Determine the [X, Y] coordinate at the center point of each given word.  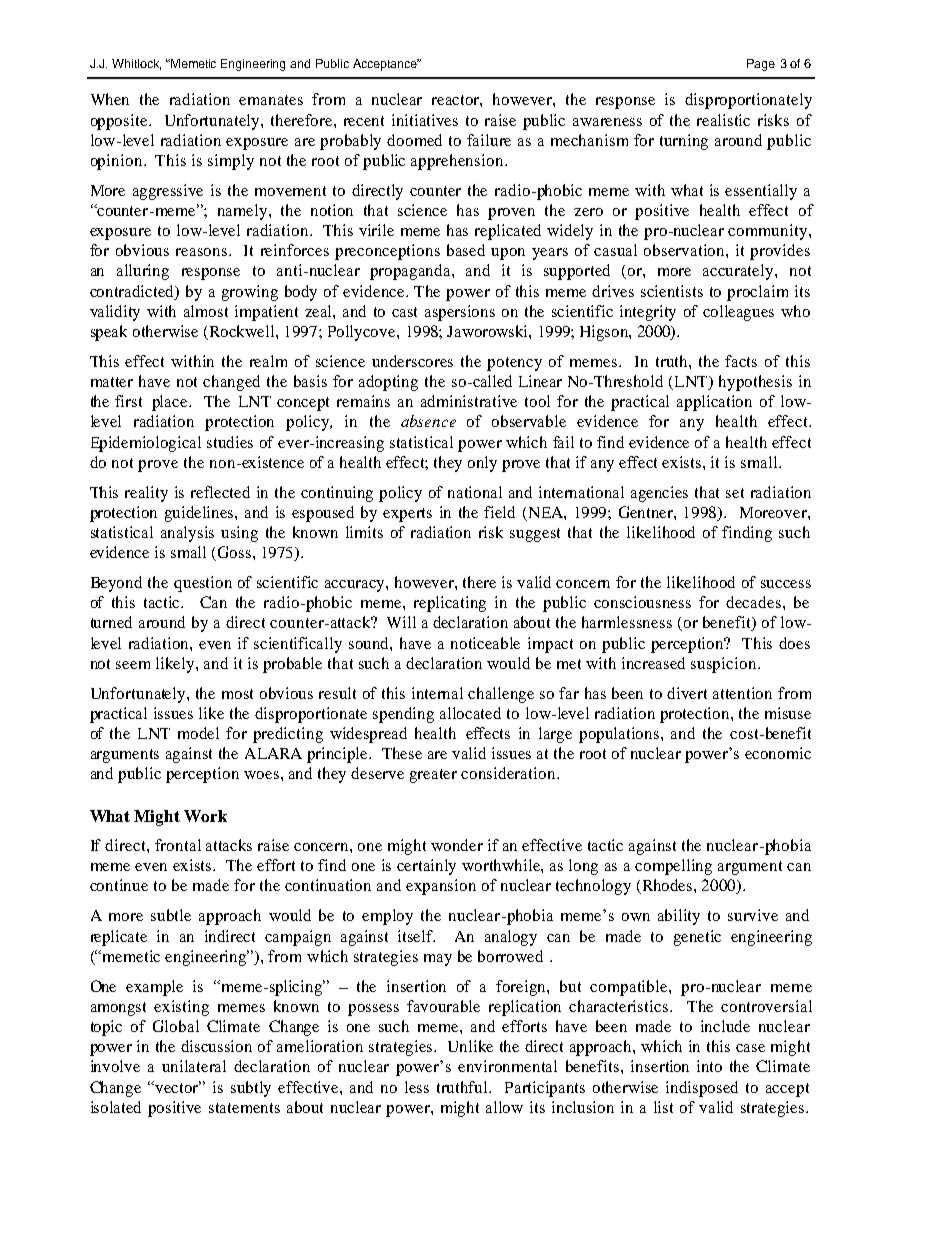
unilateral [194, 1066]
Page [761, 65]
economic [778, 753]
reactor [457, 101]
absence [428, 421]
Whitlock [136, 64]
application [714, 403]
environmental [507, 1066]
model [198, 733]
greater [433, 776]
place [171, 403]
